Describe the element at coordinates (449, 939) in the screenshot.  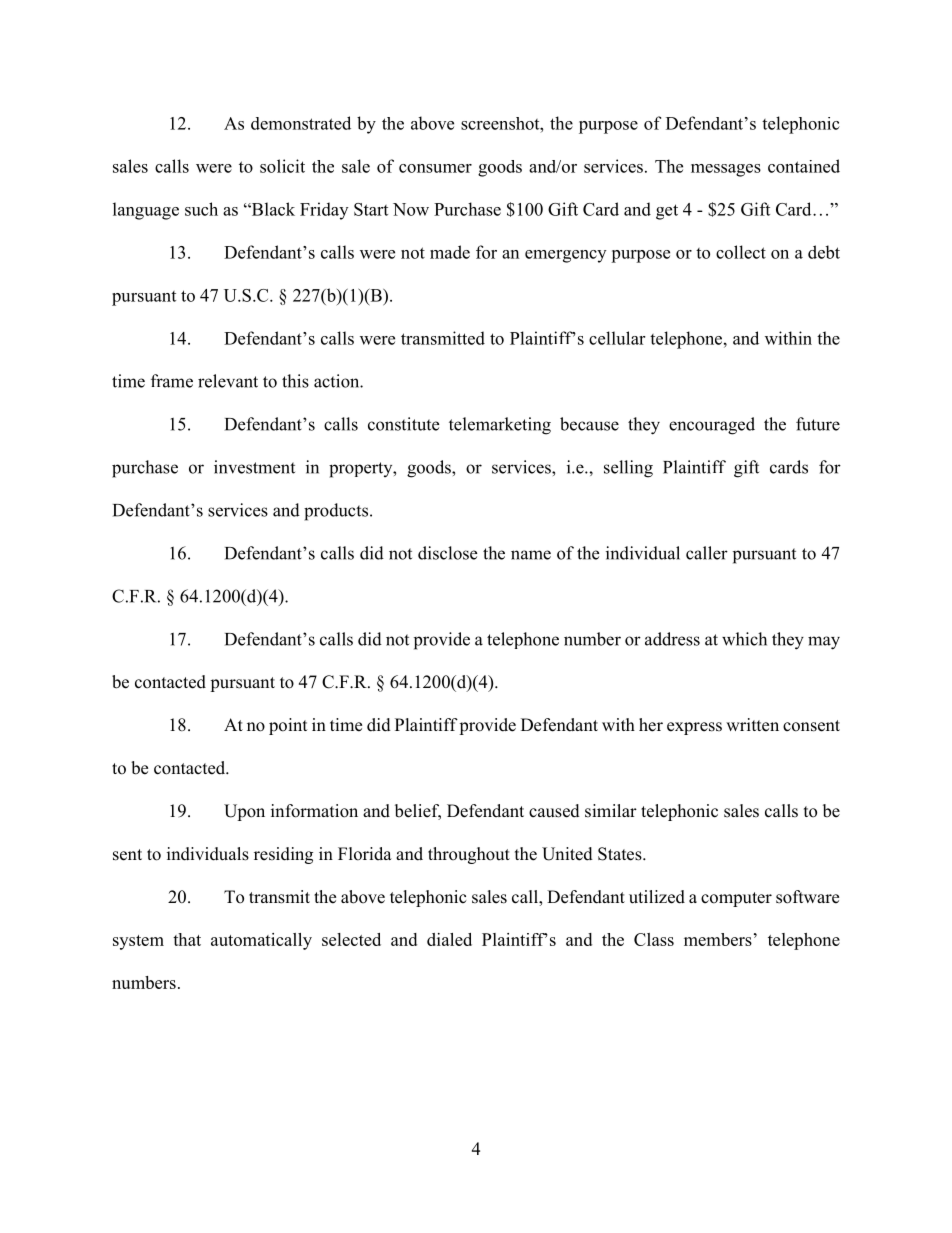
I see `dialed` at that location.
